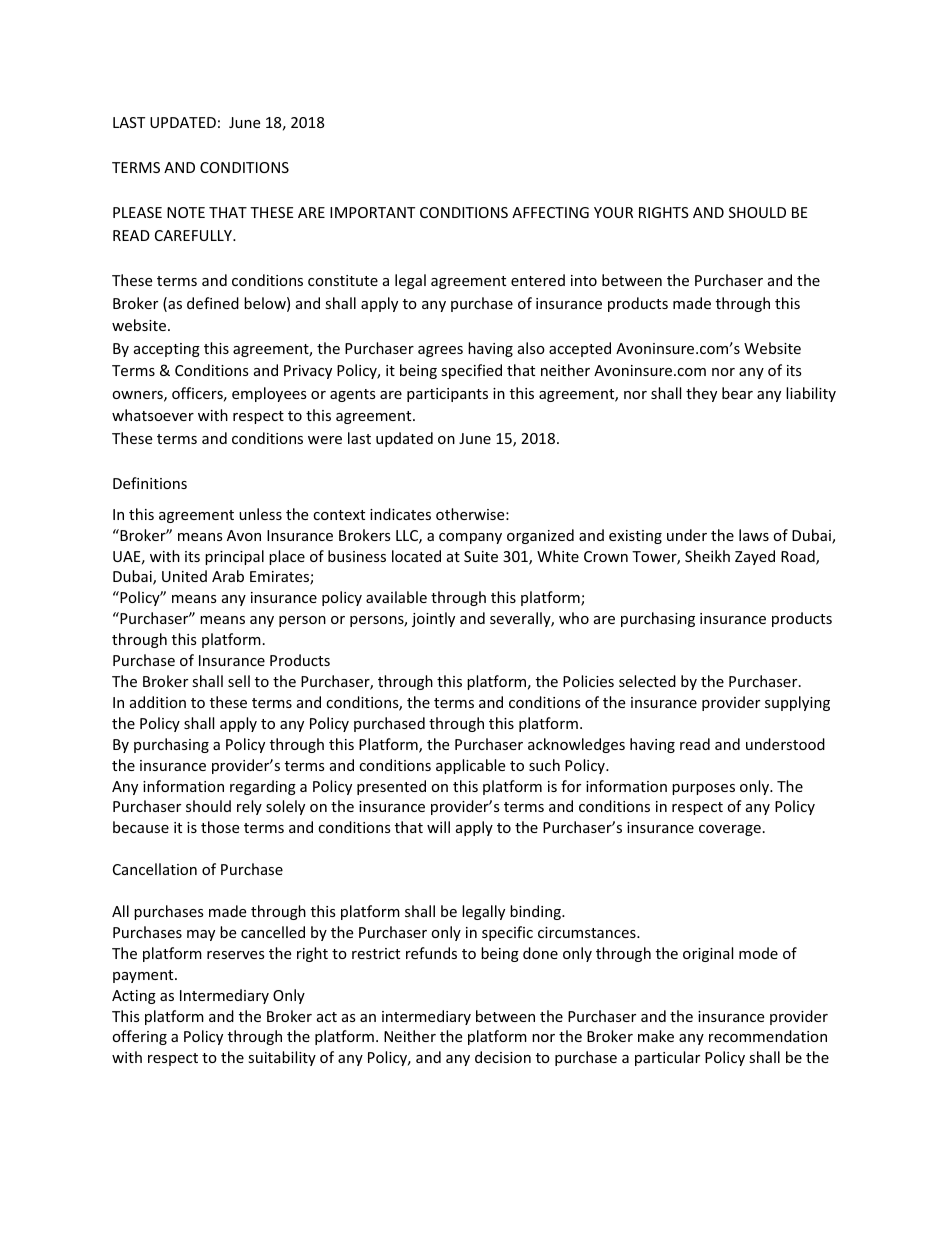 The width and height of the screenshot is (952, 1233). Describe the element at coordinates (470, 766) in the screenshot. I see `applicable` at that location.
